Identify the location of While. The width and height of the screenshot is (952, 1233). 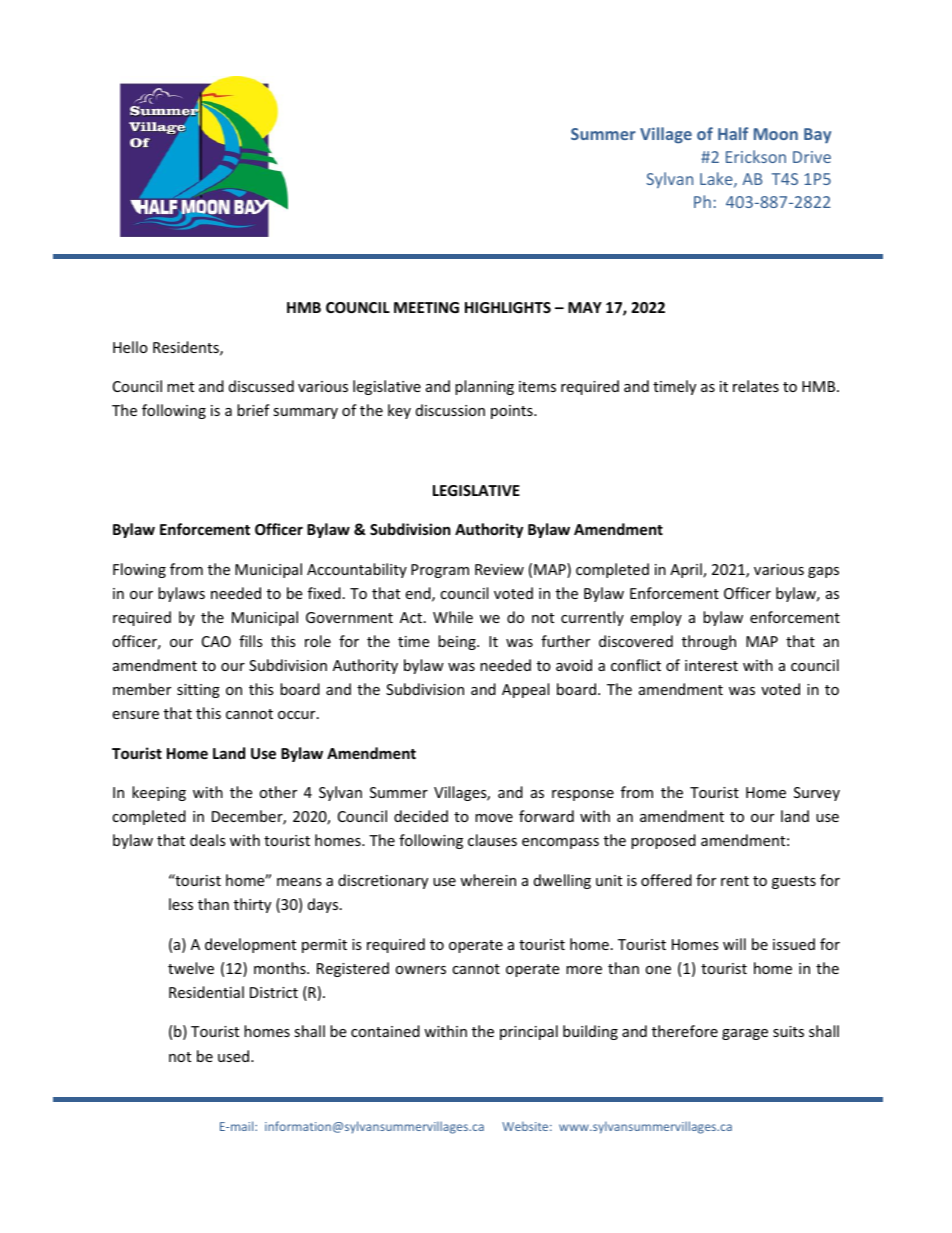
(453, 617).
